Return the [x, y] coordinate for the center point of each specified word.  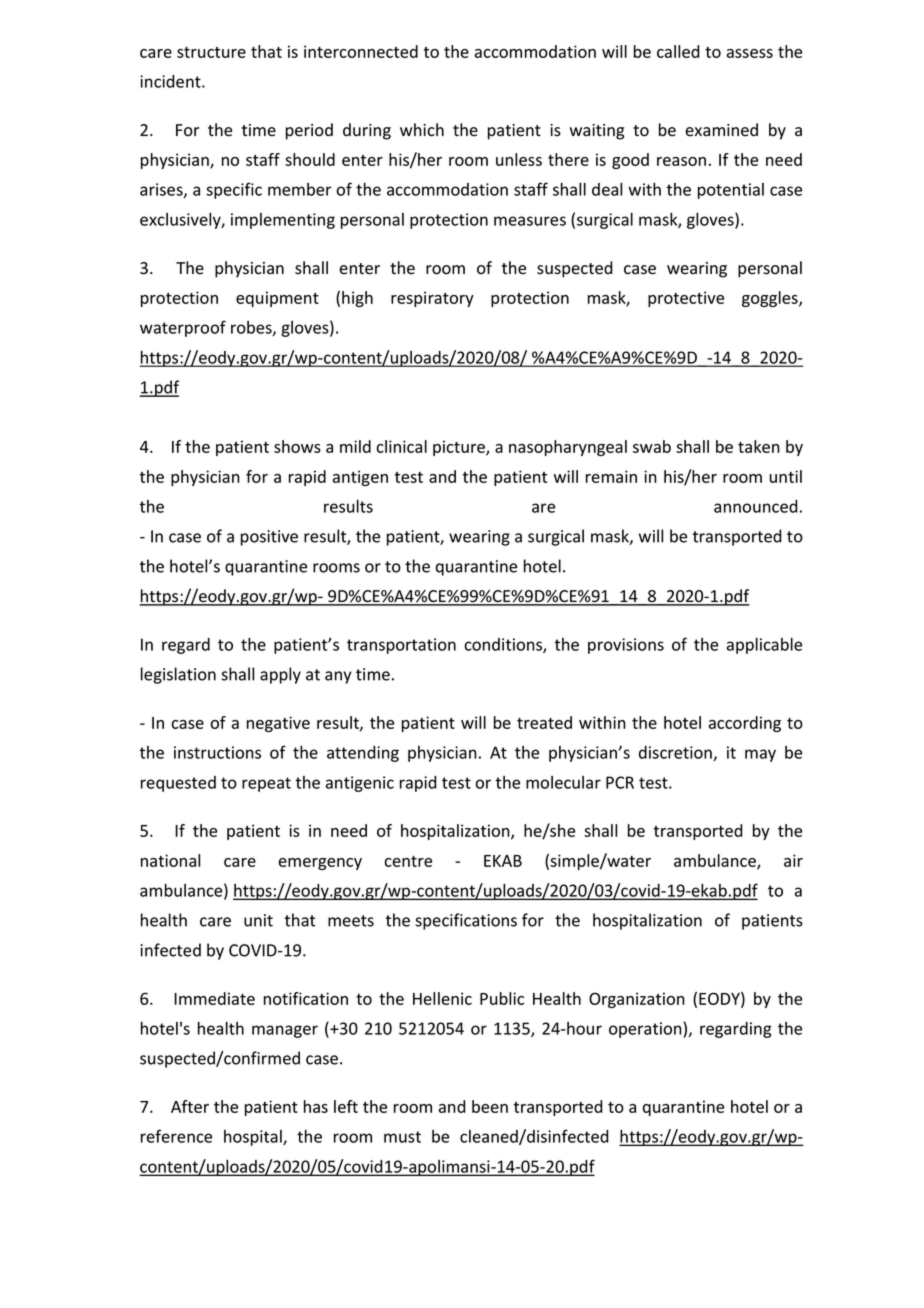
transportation [401, 646]
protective [686, 299]
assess [750, 53]
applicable [764, 646]
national [170, 860]
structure [211, 52]
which [422, 130]
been [490, 1106]
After [190, 1106]
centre [408, 861]
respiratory [432, 299]
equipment [277, 299]
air [793, 860]
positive [269, 538]
